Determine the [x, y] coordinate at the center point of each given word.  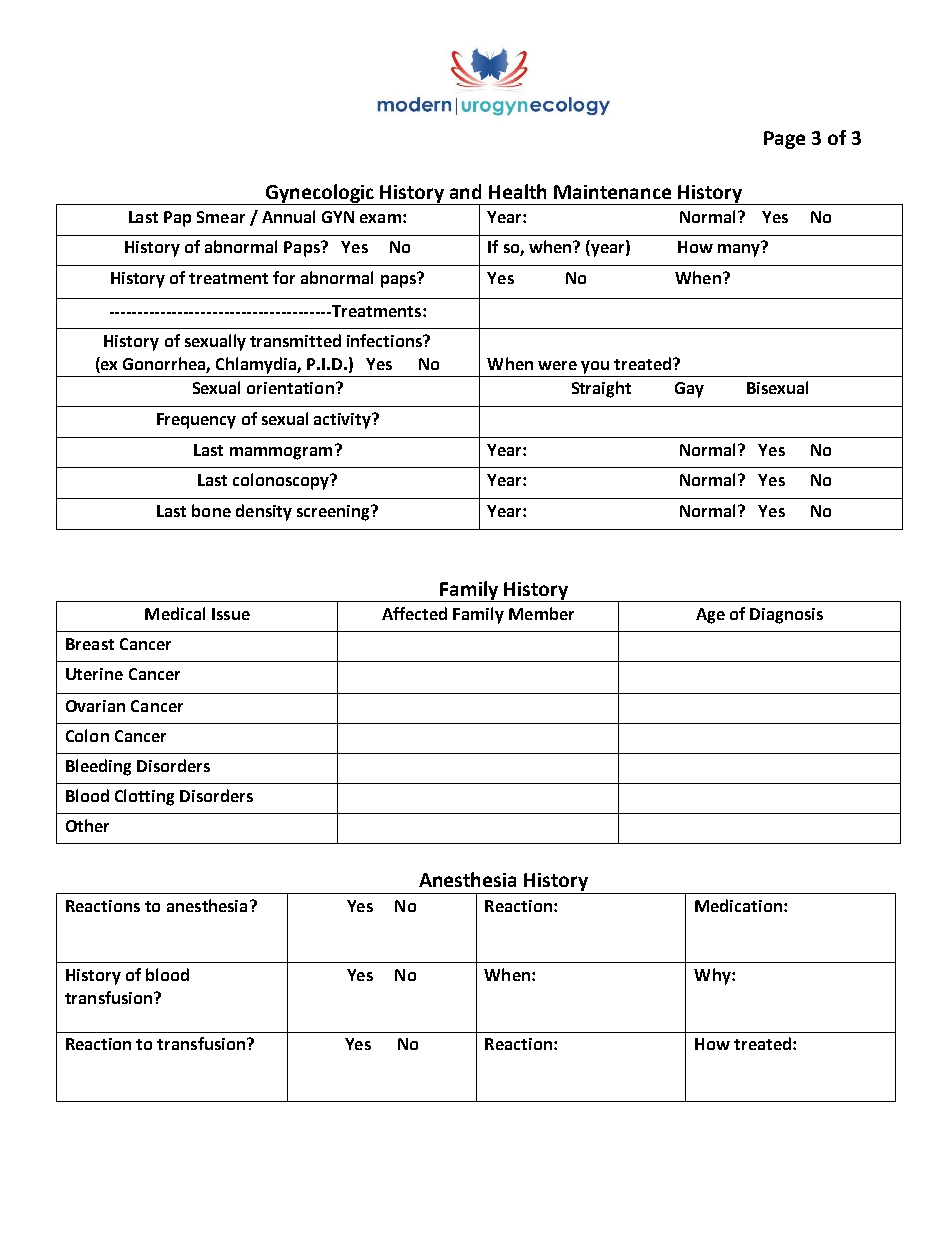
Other [87, 825]
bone [211, 510]
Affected [414, 613]
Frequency [196, 421]
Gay [689, 390]
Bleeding [98, 767]
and [465, 191]
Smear [221, 217]
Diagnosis [786, 616]
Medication [738, 905]
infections [386, 340]
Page [784, 140]
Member [541, 613]
